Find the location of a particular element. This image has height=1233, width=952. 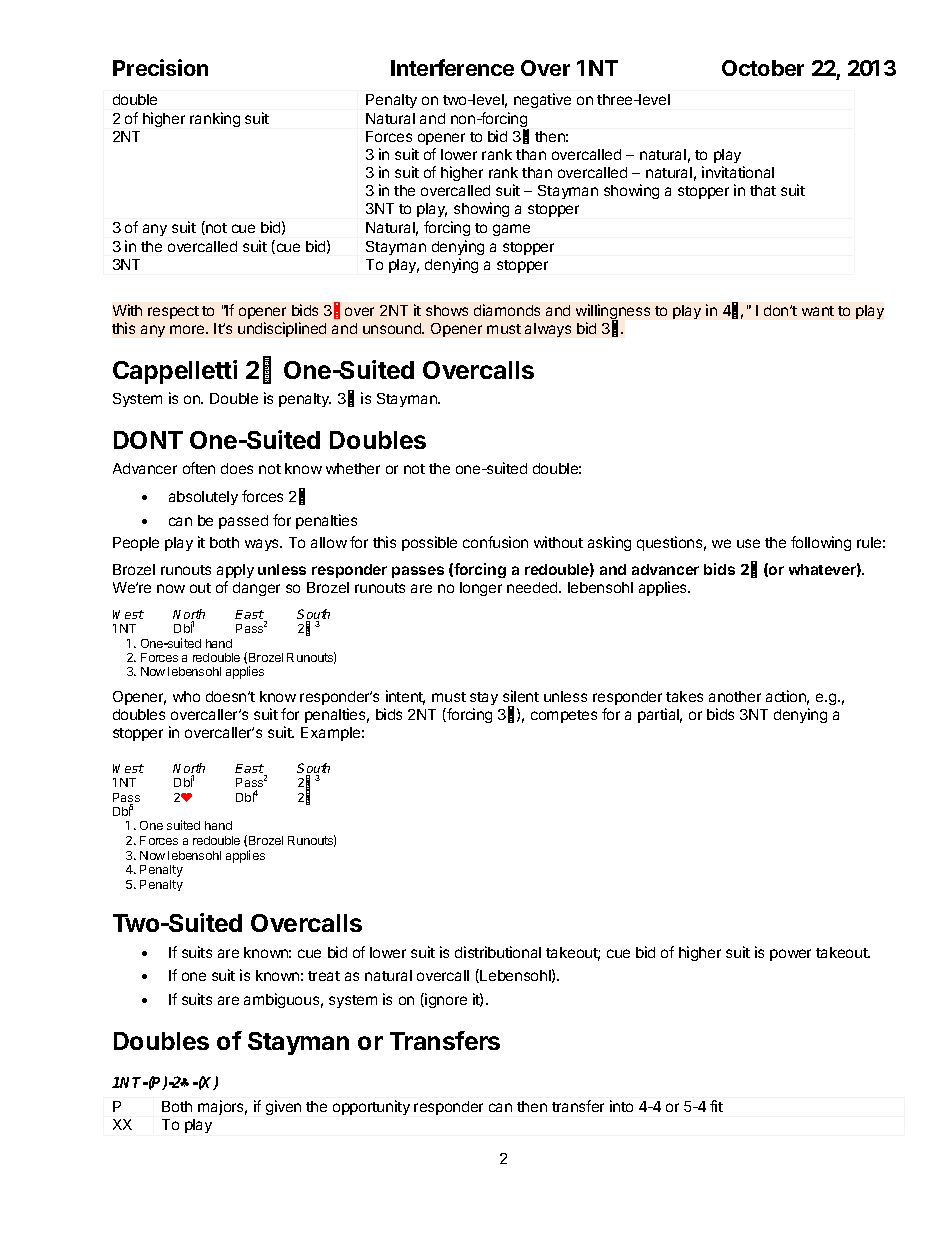

given is located at coordinates (283, 1107).
